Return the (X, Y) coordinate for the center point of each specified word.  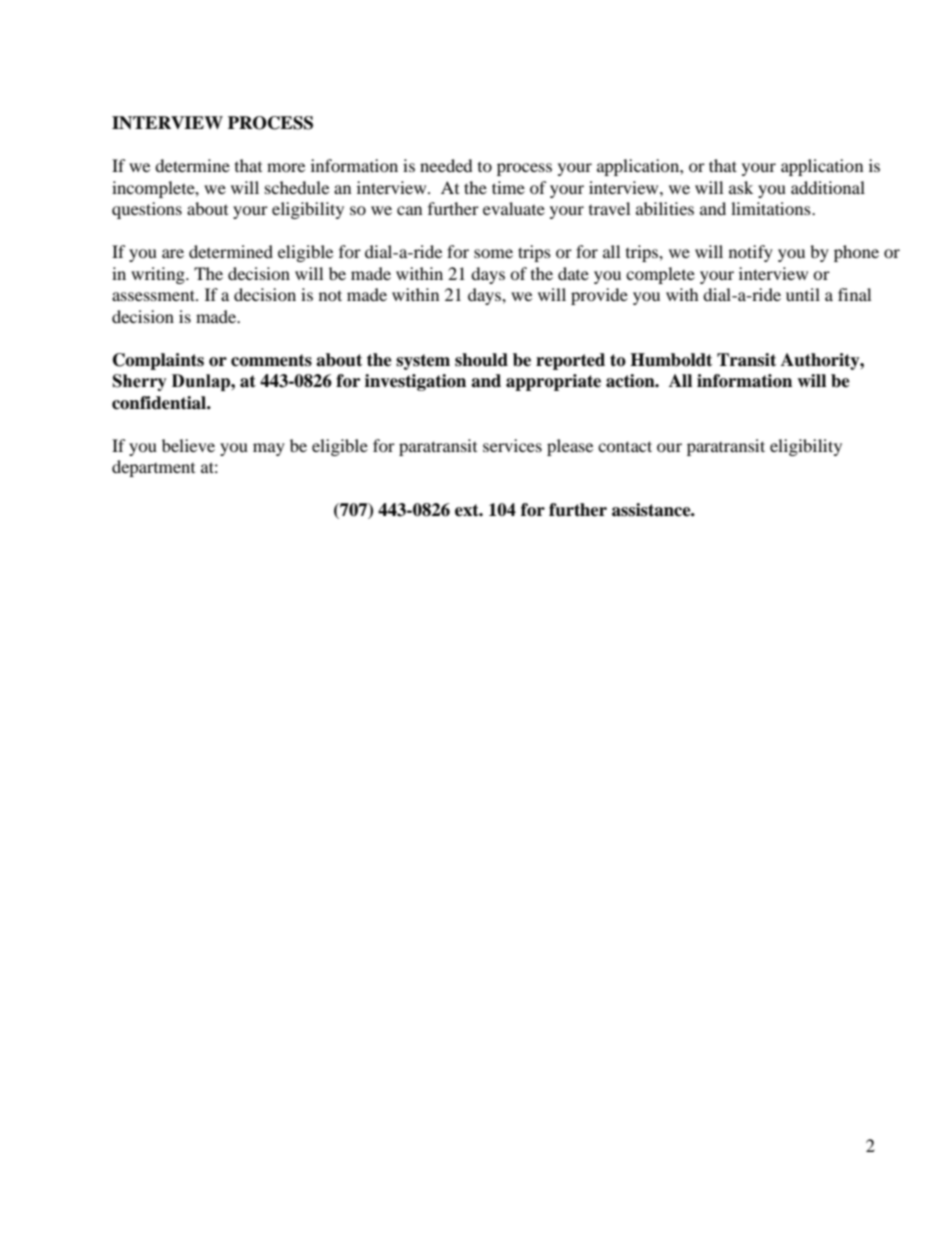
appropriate (553, 382)
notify (751, 253)
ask (741, 187)
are (173, 253)
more (286, 167)
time (508, 187)
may (269, 449)
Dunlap (202, 382)
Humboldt (671, 360)
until (803, 294)
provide (599, 296)
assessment (154, 295)
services (512, 445)
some (493, 253)
